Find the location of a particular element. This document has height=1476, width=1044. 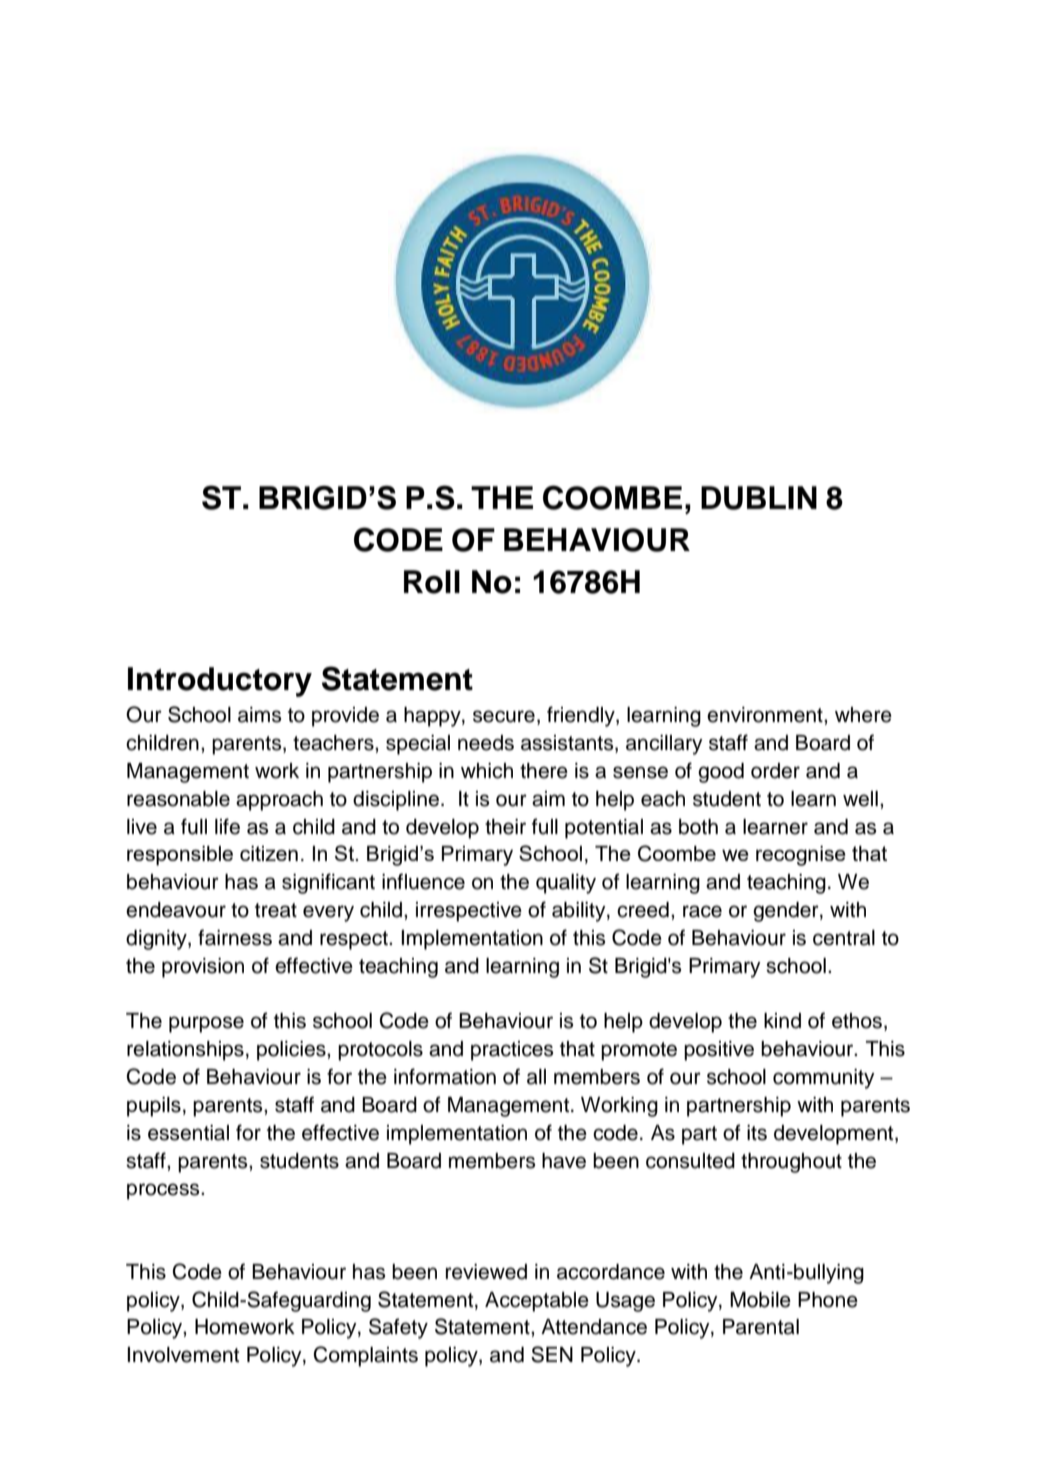

fairness is located at coordinates (235, 937).
